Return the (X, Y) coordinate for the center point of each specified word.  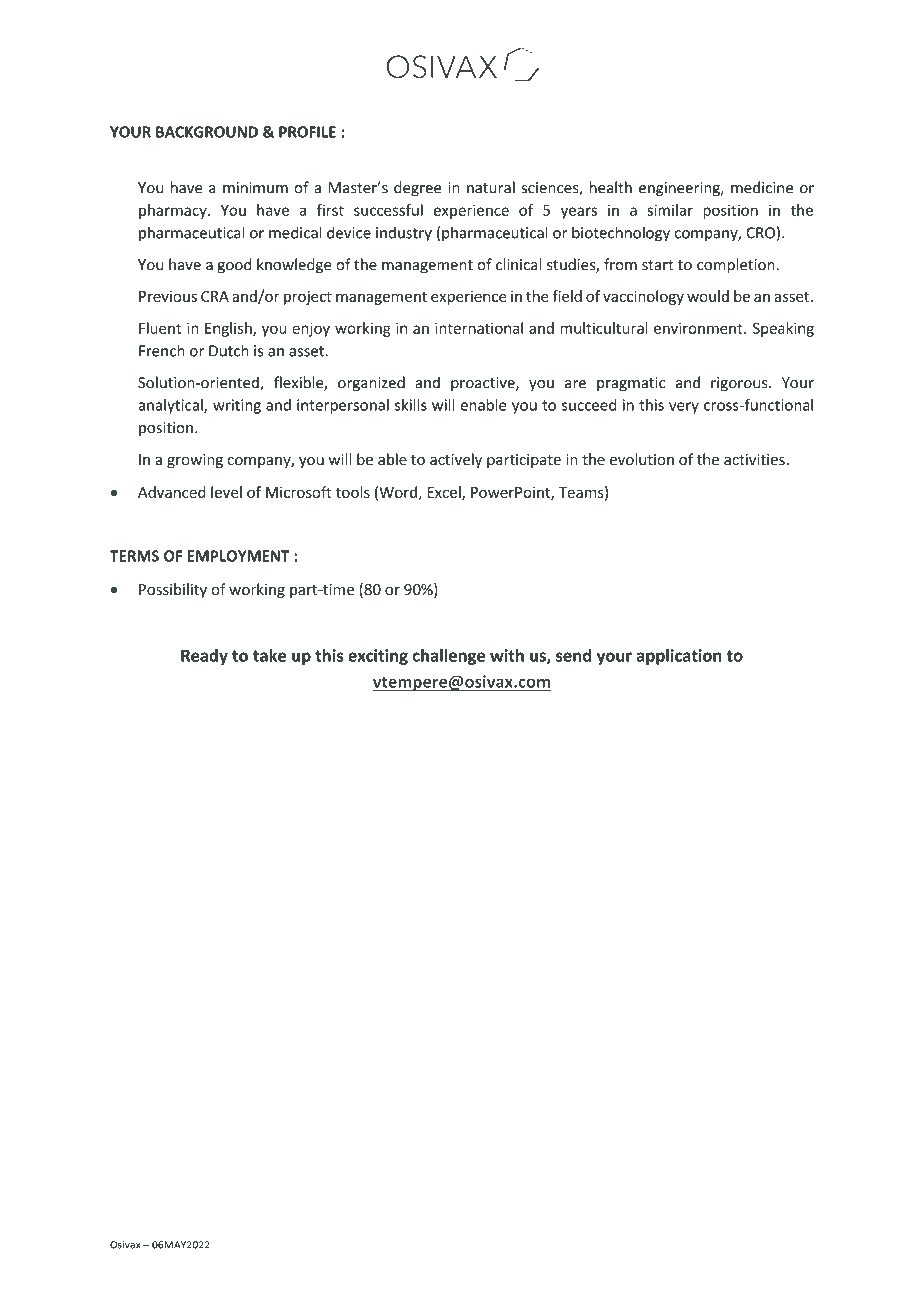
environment (699, 328)
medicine (762, 187)
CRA (215, 296)
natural (491, 187)
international (479, 328)
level (226, 492)
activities (754, 459)
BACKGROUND (207, 132)
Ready (204, 657)
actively (456, 460)
